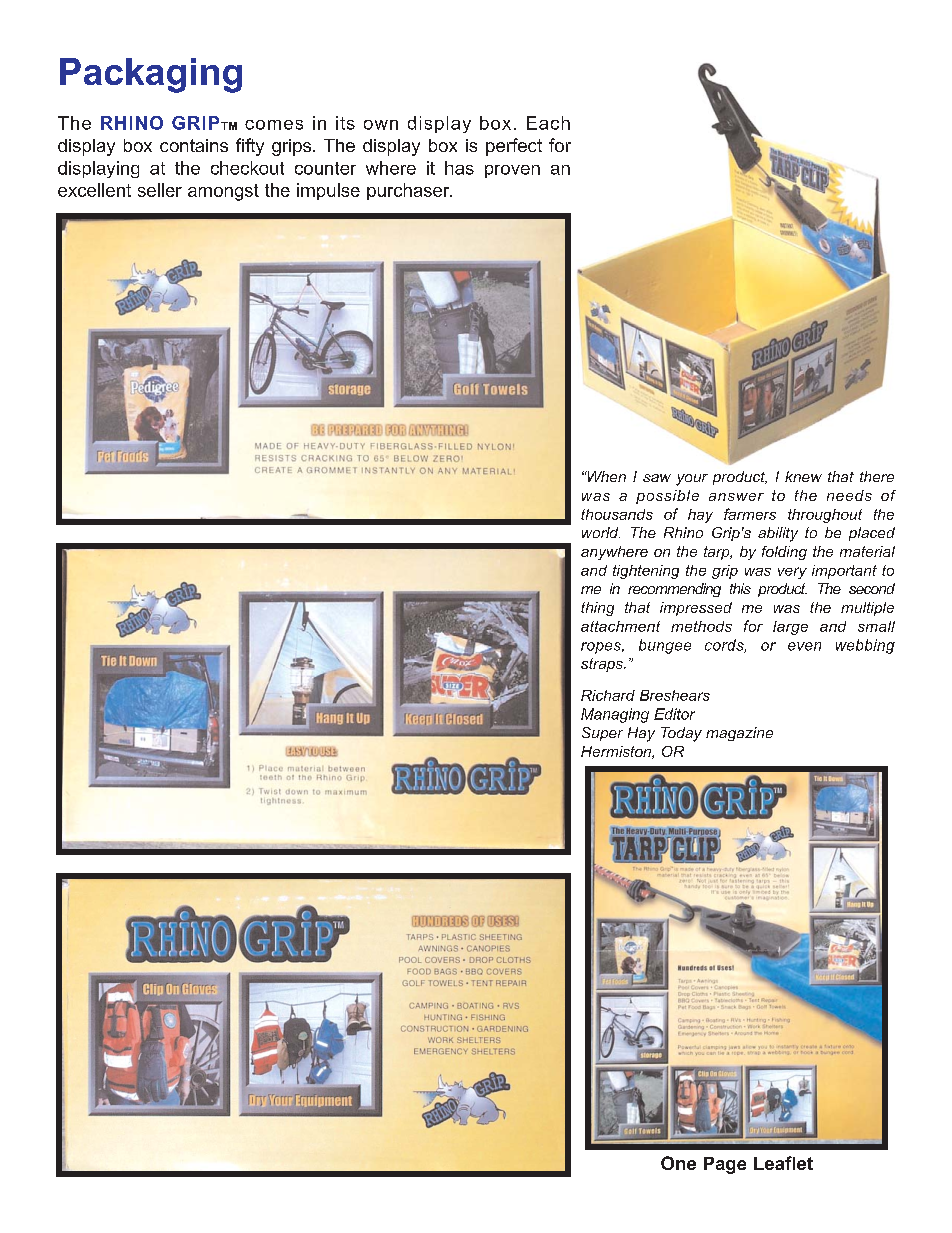 Image resolution: width=952 pixels, height=1233 pixels. Describe the element at coordinates (678, 1163) in the screenshot. I see `One` at that location.
